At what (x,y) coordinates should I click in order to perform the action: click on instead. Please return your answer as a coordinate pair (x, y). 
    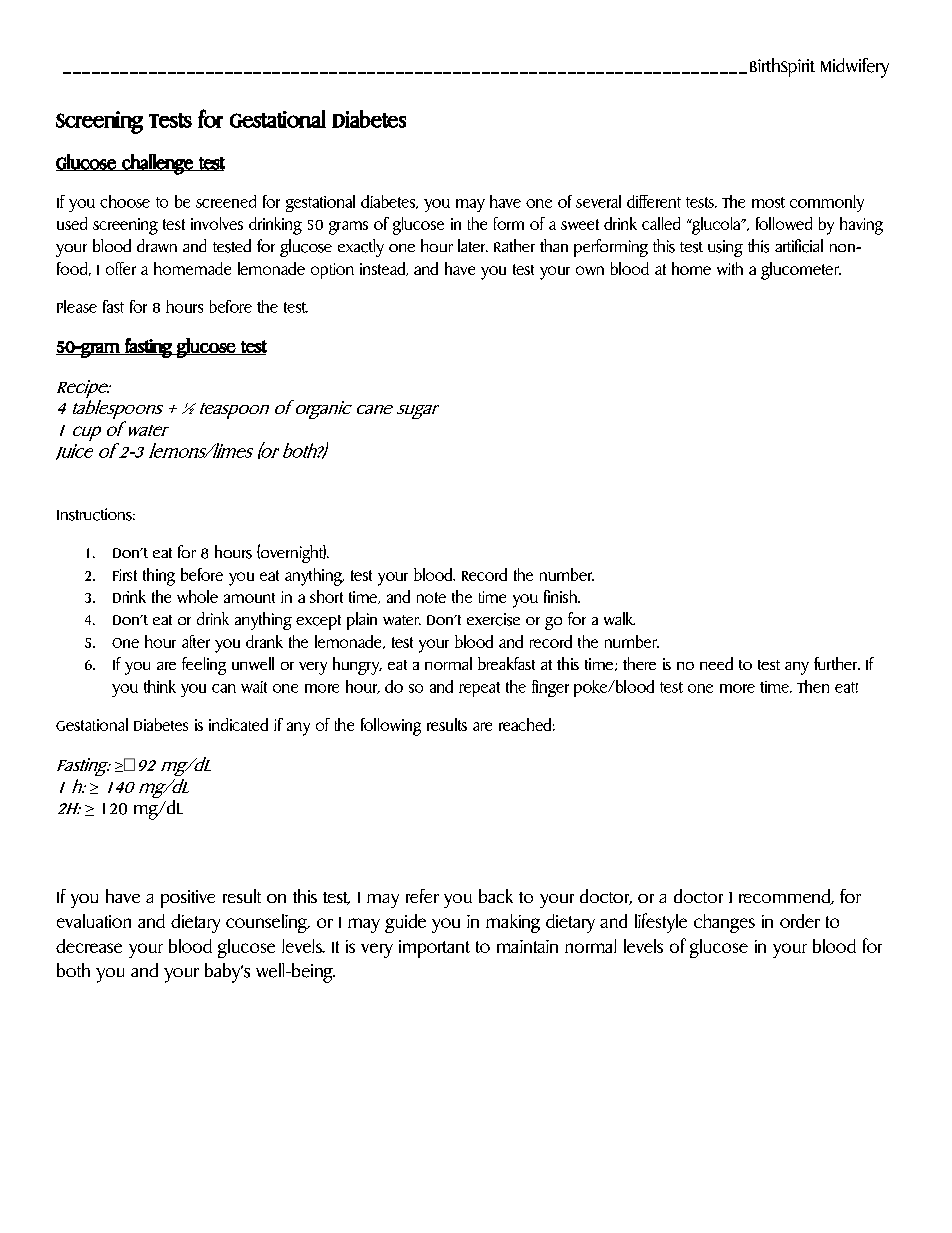
    Looking at the image, I should click on (384, 269).
